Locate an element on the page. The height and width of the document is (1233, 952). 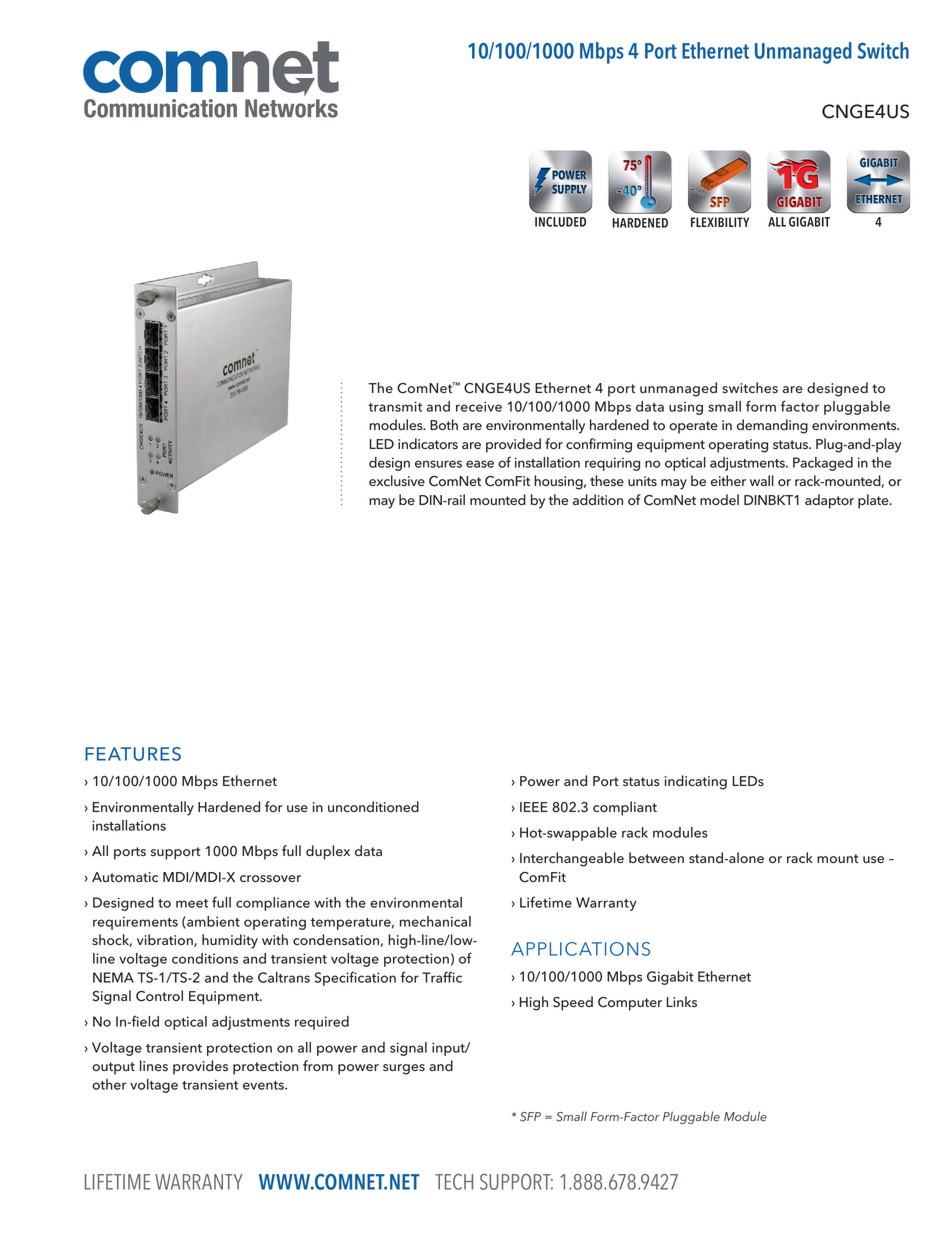
FLEXIBILITY is located at coordinates (720, 222).
